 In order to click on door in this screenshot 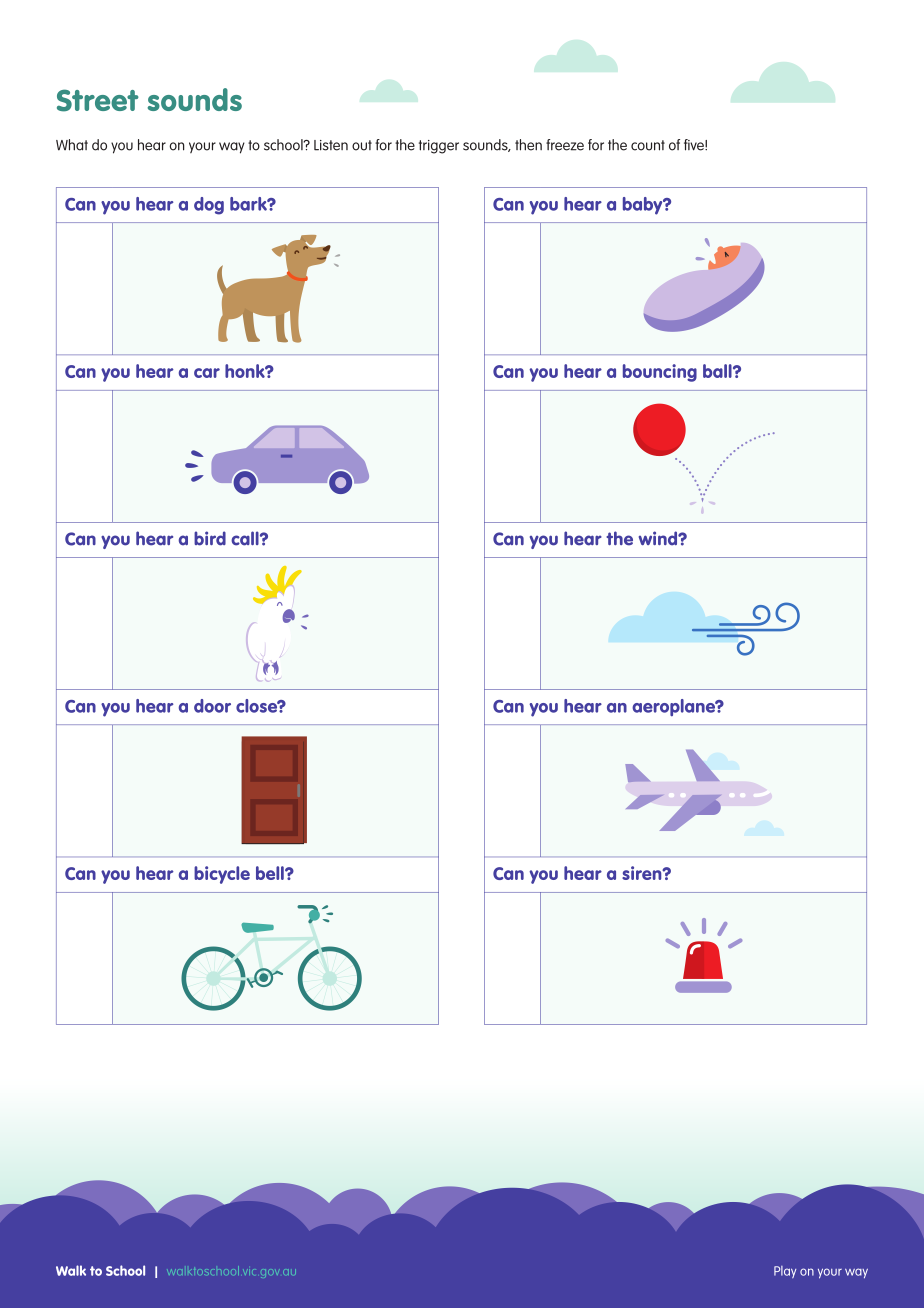, I will do `click(212, 706)`.
